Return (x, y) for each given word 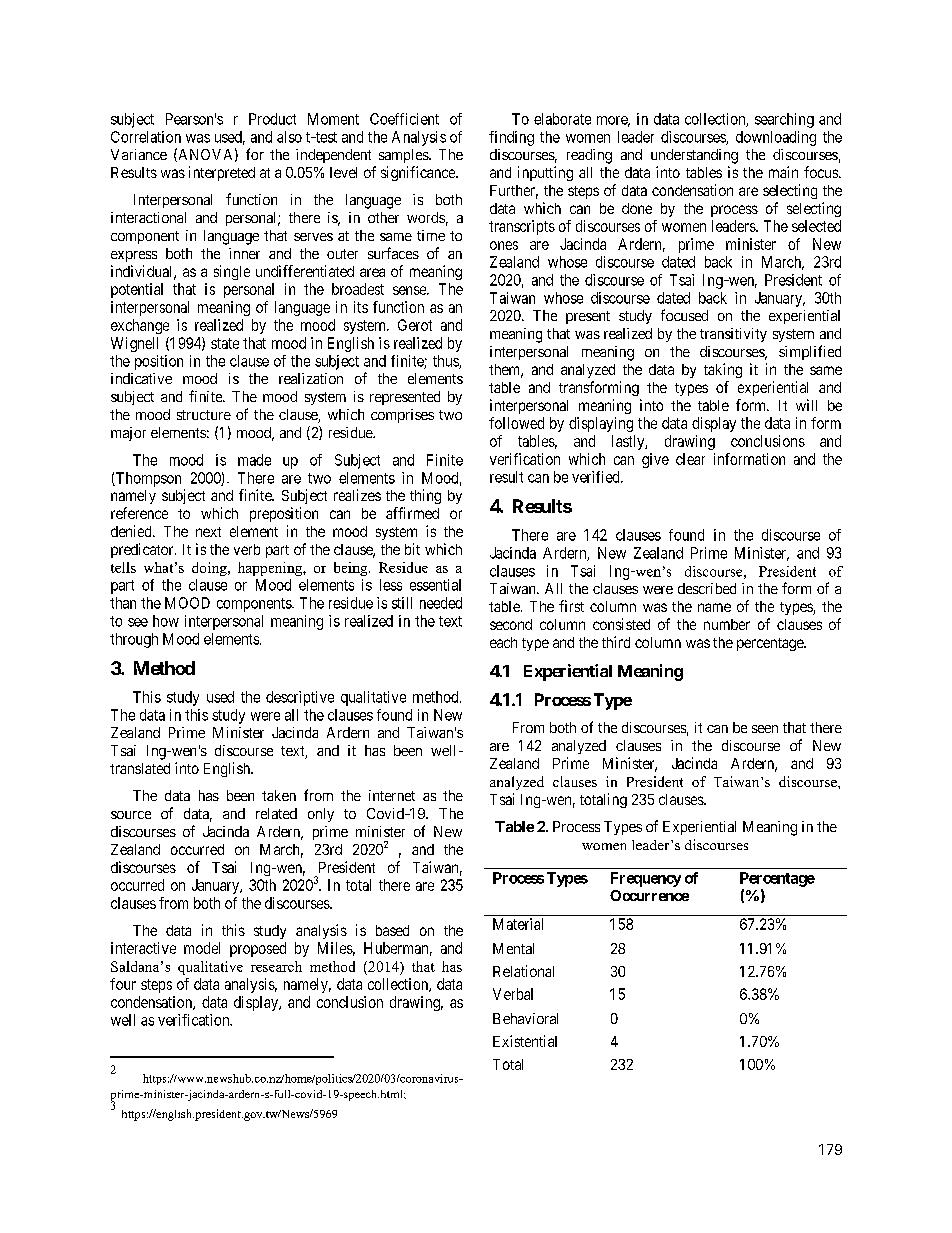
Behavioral (525, 1018)
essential (435, 585)
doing (210, 569)
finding (511, 138)
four (123, 984)
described (707, 588)
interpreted (222, 173)
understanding (694, 156)
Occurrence (649, 895)
